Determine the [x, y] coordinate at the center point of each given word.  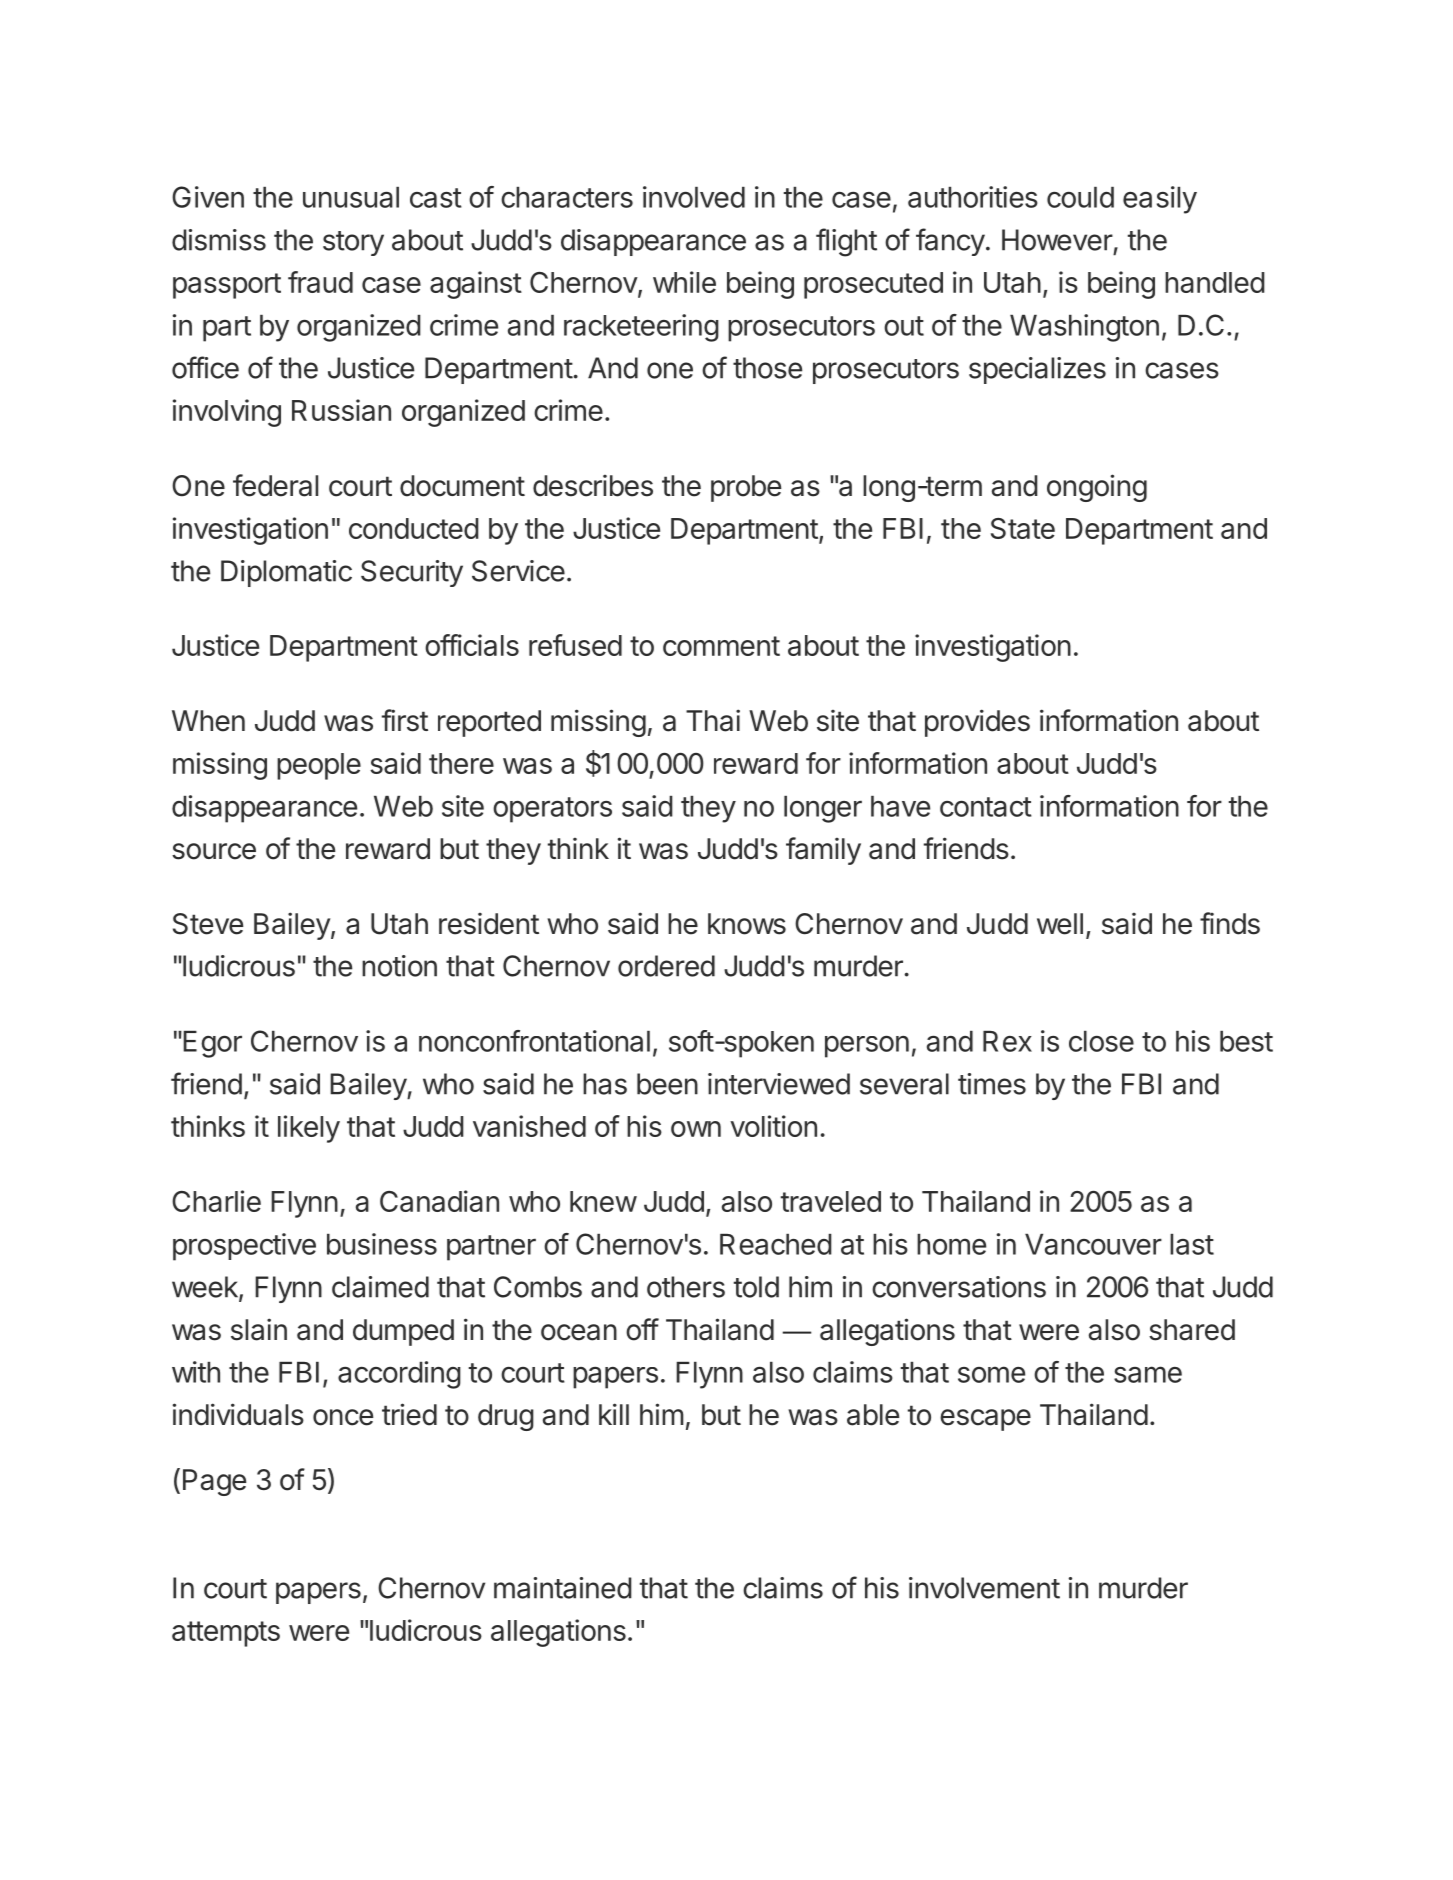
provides [977, 723]
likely [309, 1129]
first [405, 720]
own [696, 1129]
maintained [563, 1588]
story [353, 243]
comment [721, 646]
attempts [226, 1634]
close [1101, 1041]
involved [694, 197]
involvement [984, 1588]
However [1057, 240]
